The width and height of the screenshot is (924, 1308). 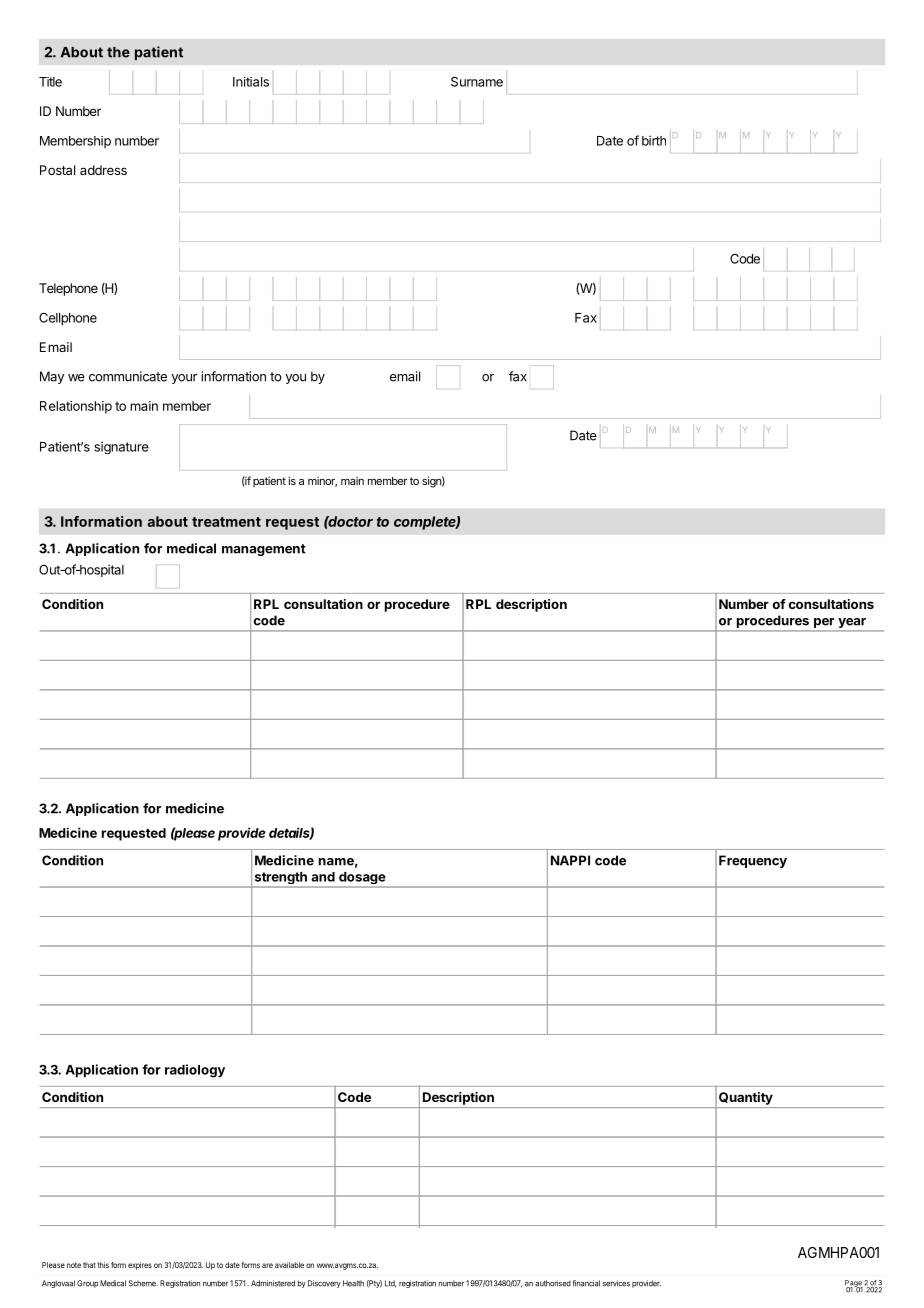 What do you see at coordinates (654, 140) in the screenshot?
I see `birth` at bounding box center [654, 140].
